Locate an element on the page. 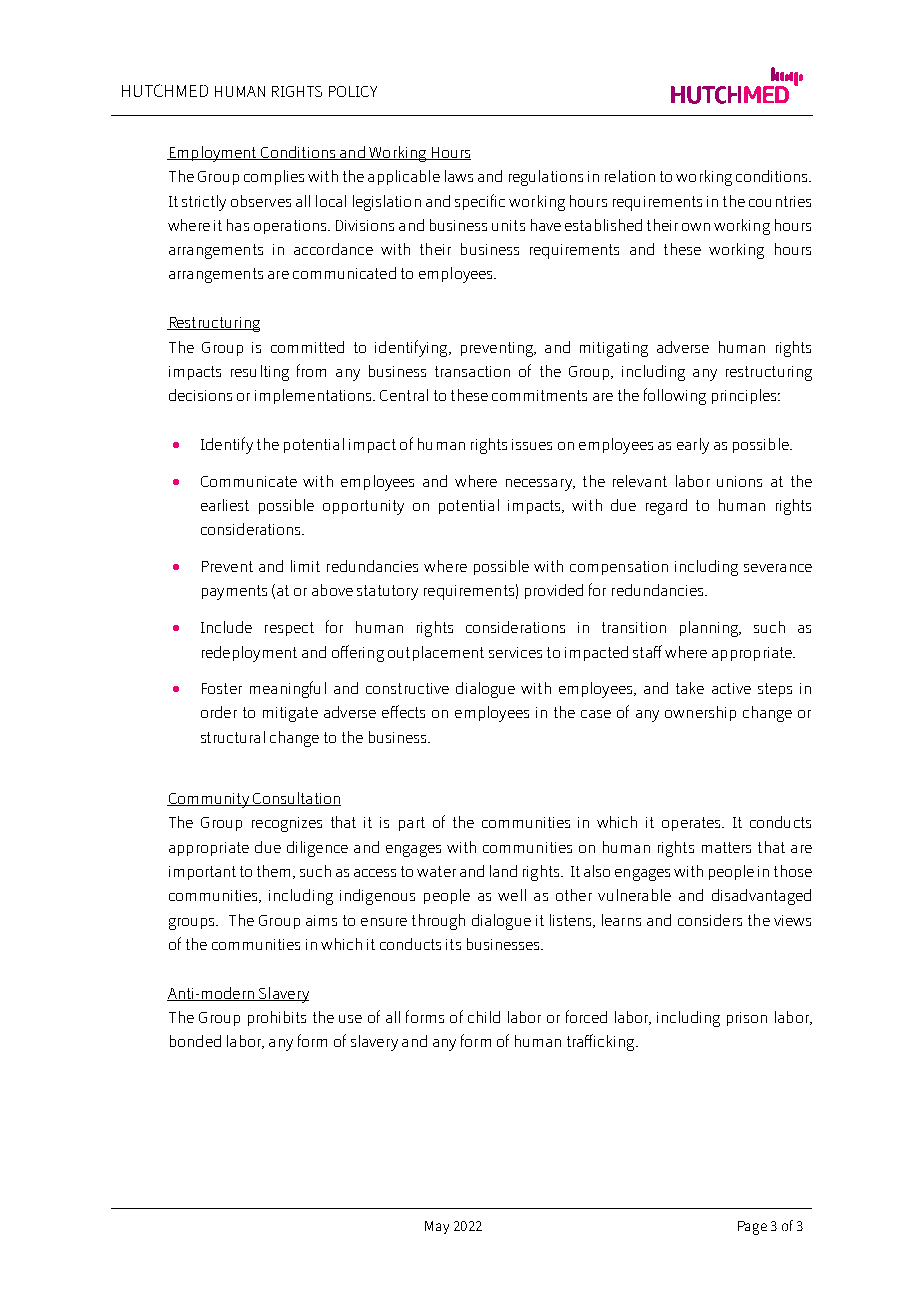  meaningful is located at coordinates (288, 689).
